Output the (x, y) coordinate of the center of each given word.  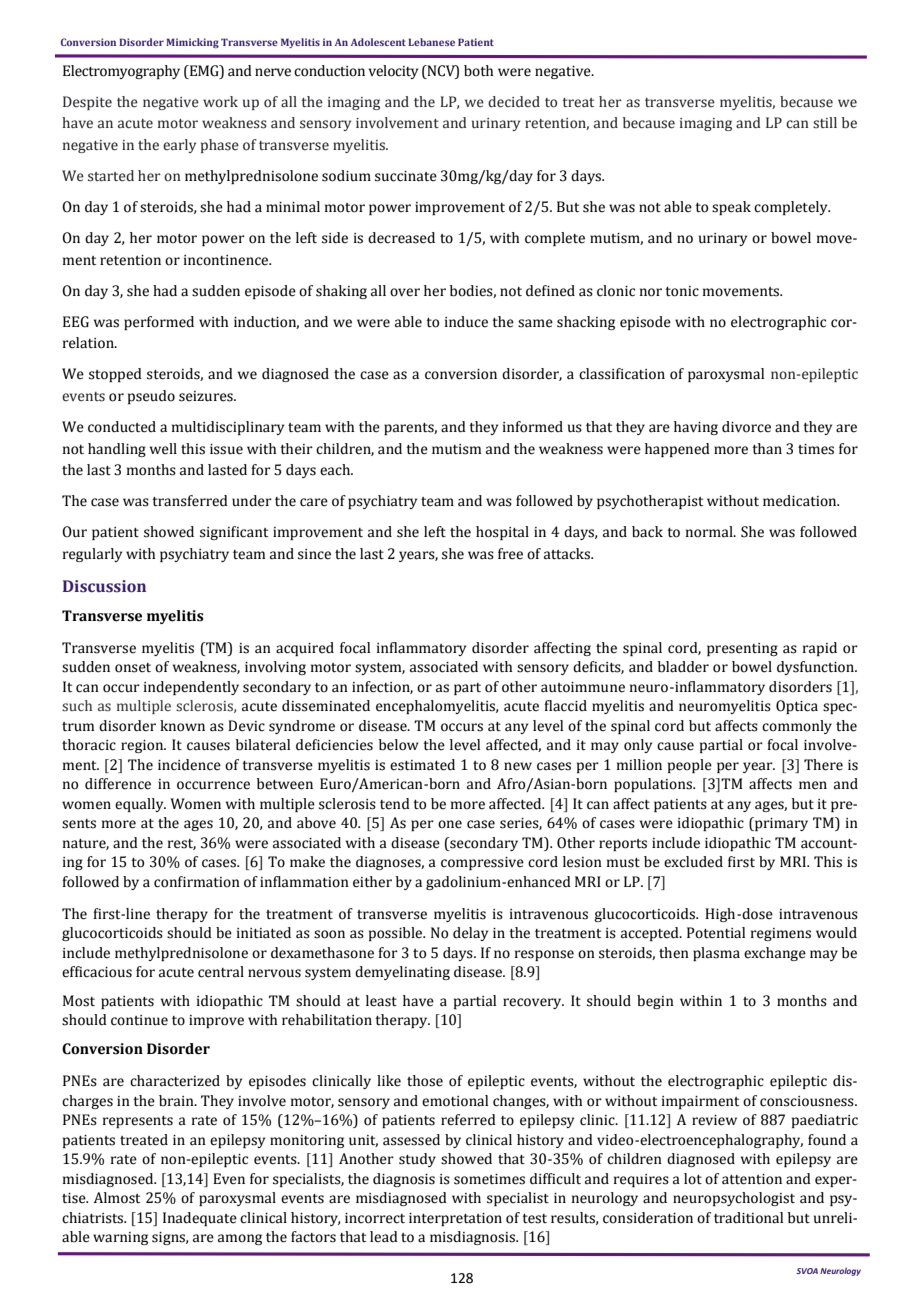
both (478, 71)
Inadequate (200, 1219)
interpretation (455, 1219)
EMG (204, 71)
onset (133, 668)
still (825, 123)
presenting (742, 649)
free (510, 554)
